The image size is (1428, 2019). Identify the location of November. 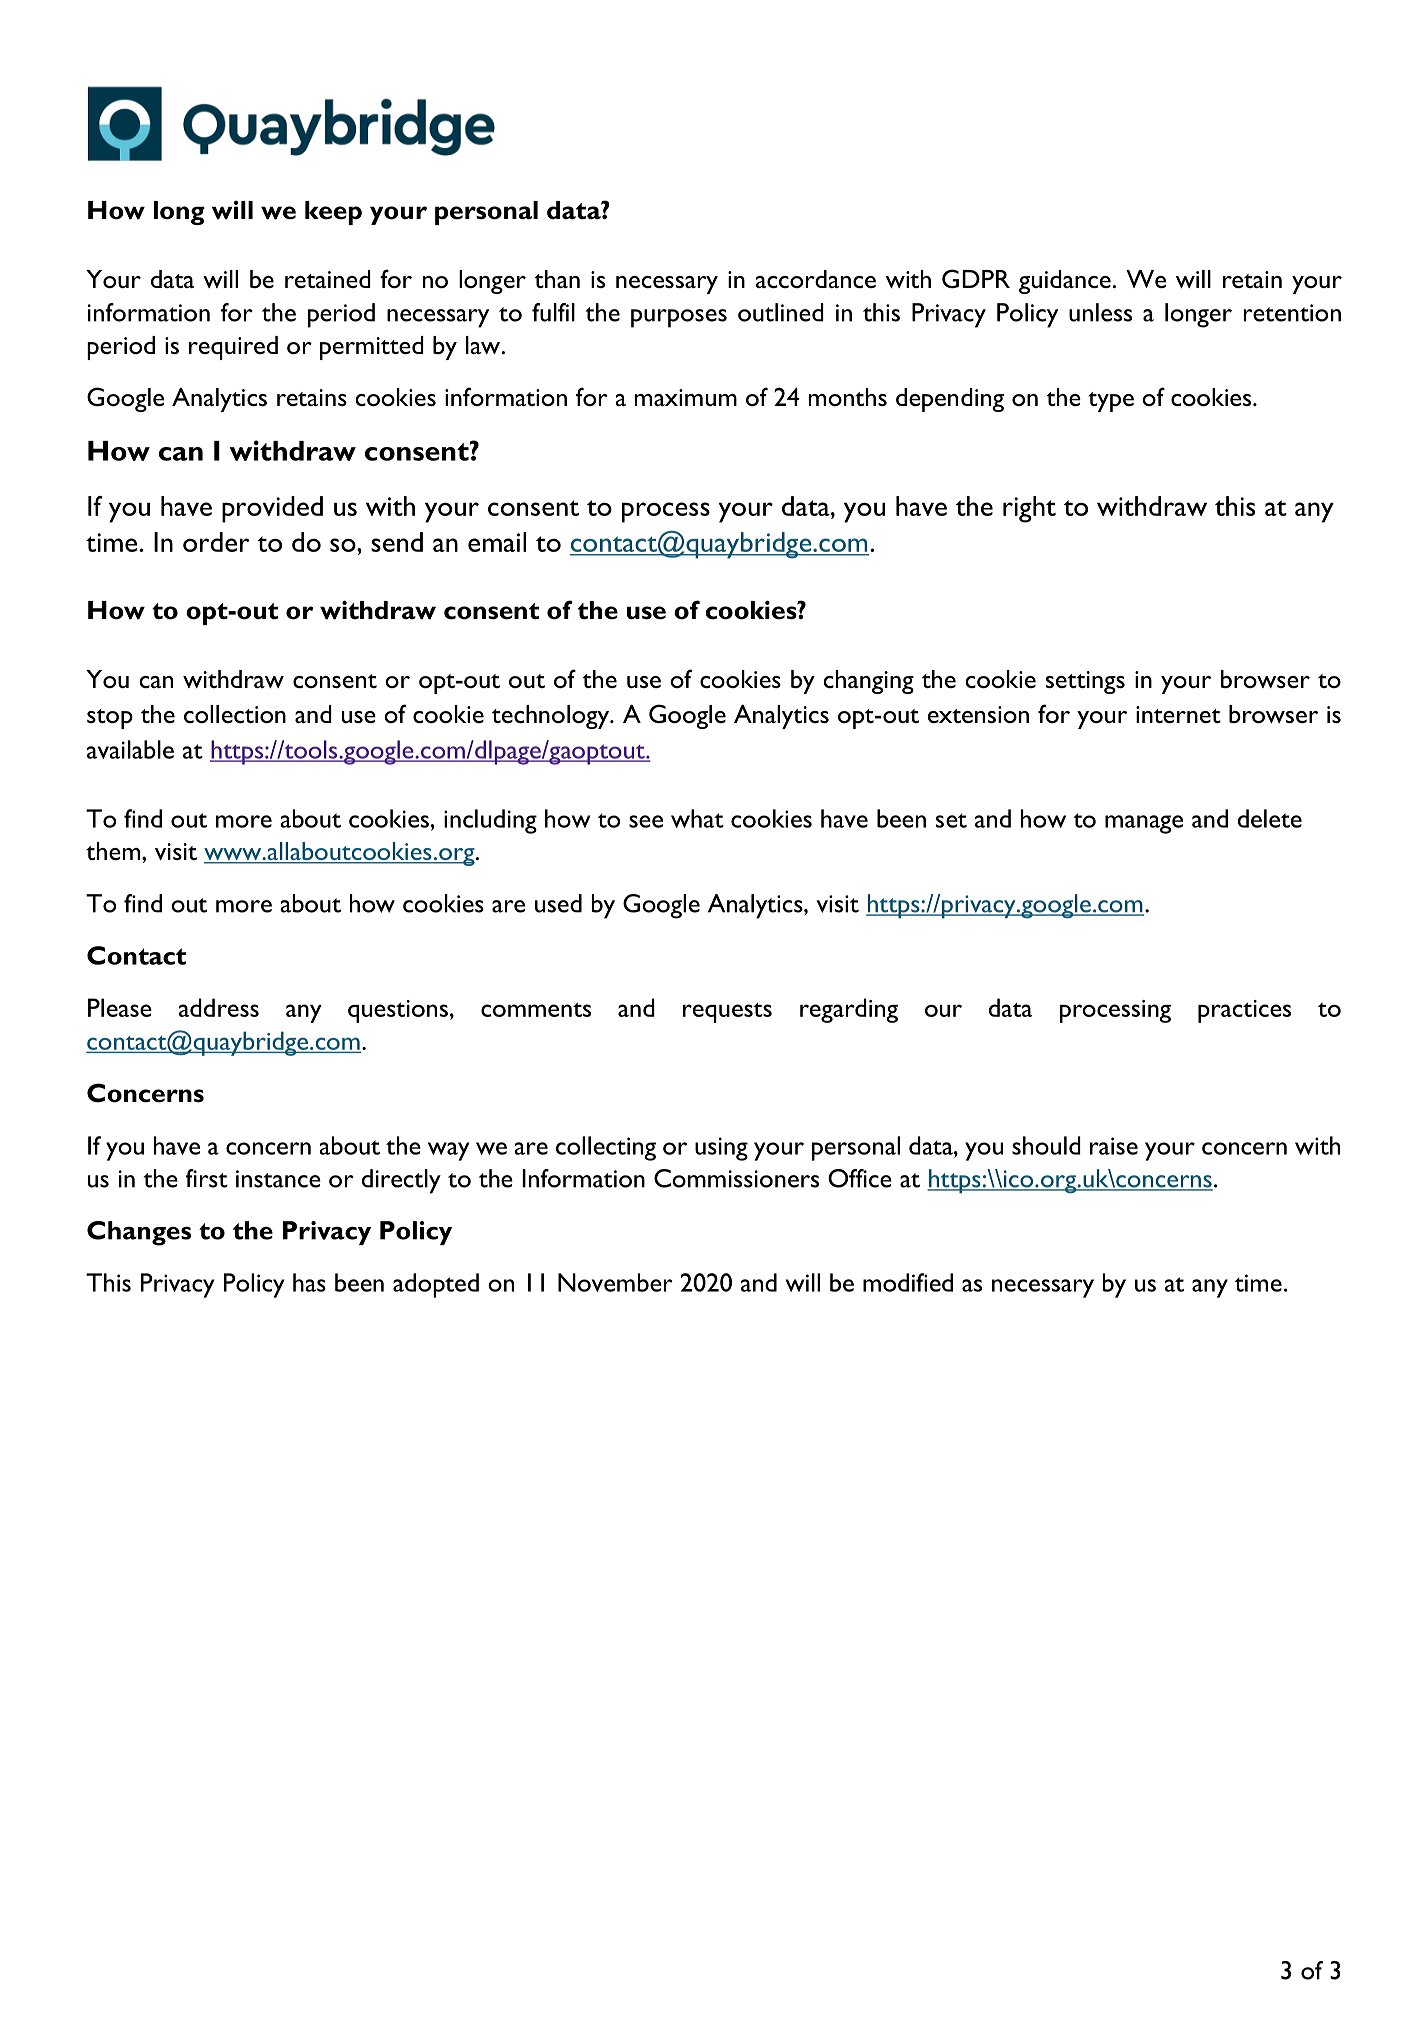
(615, 1282).
